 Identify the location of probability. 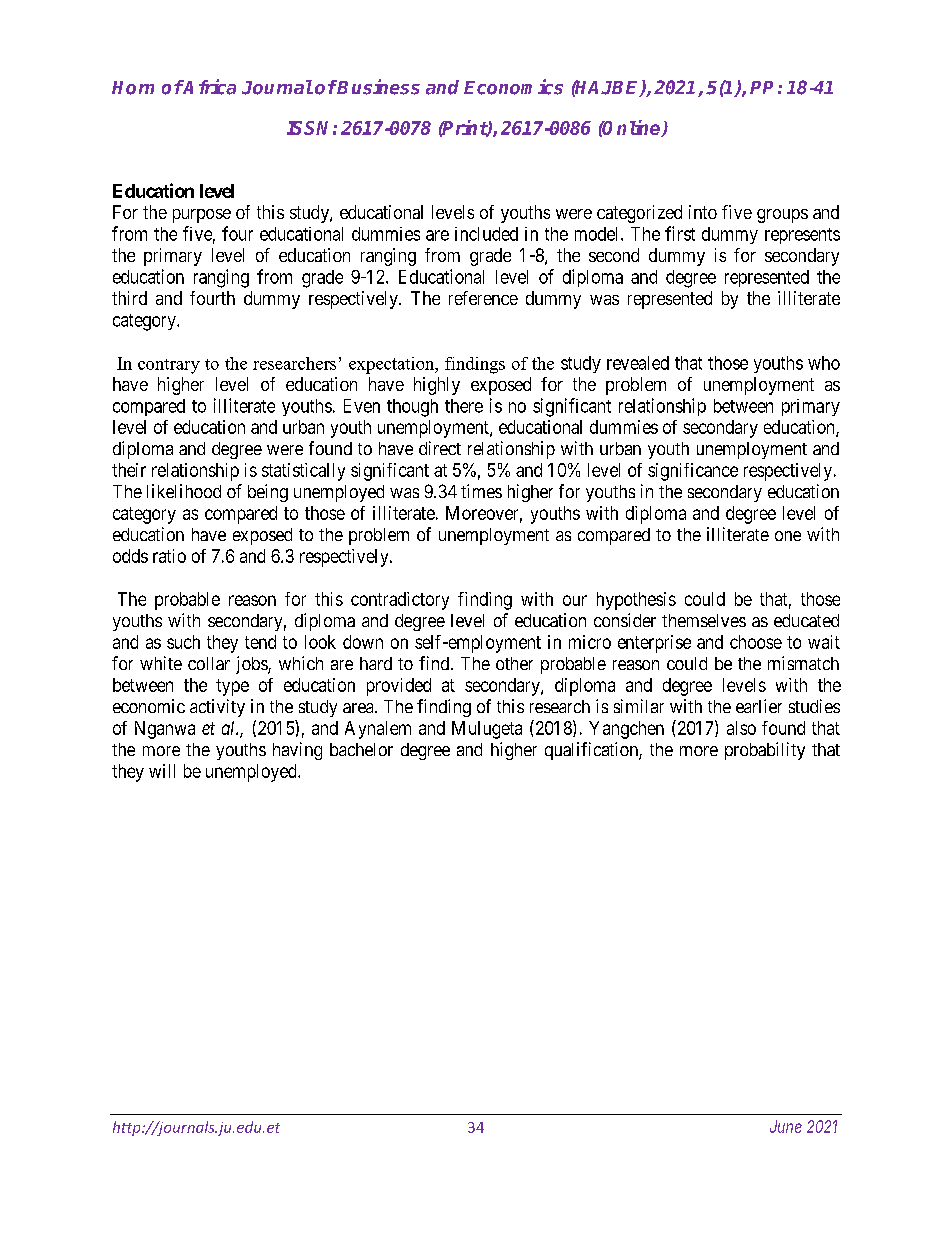
(765, 751).
